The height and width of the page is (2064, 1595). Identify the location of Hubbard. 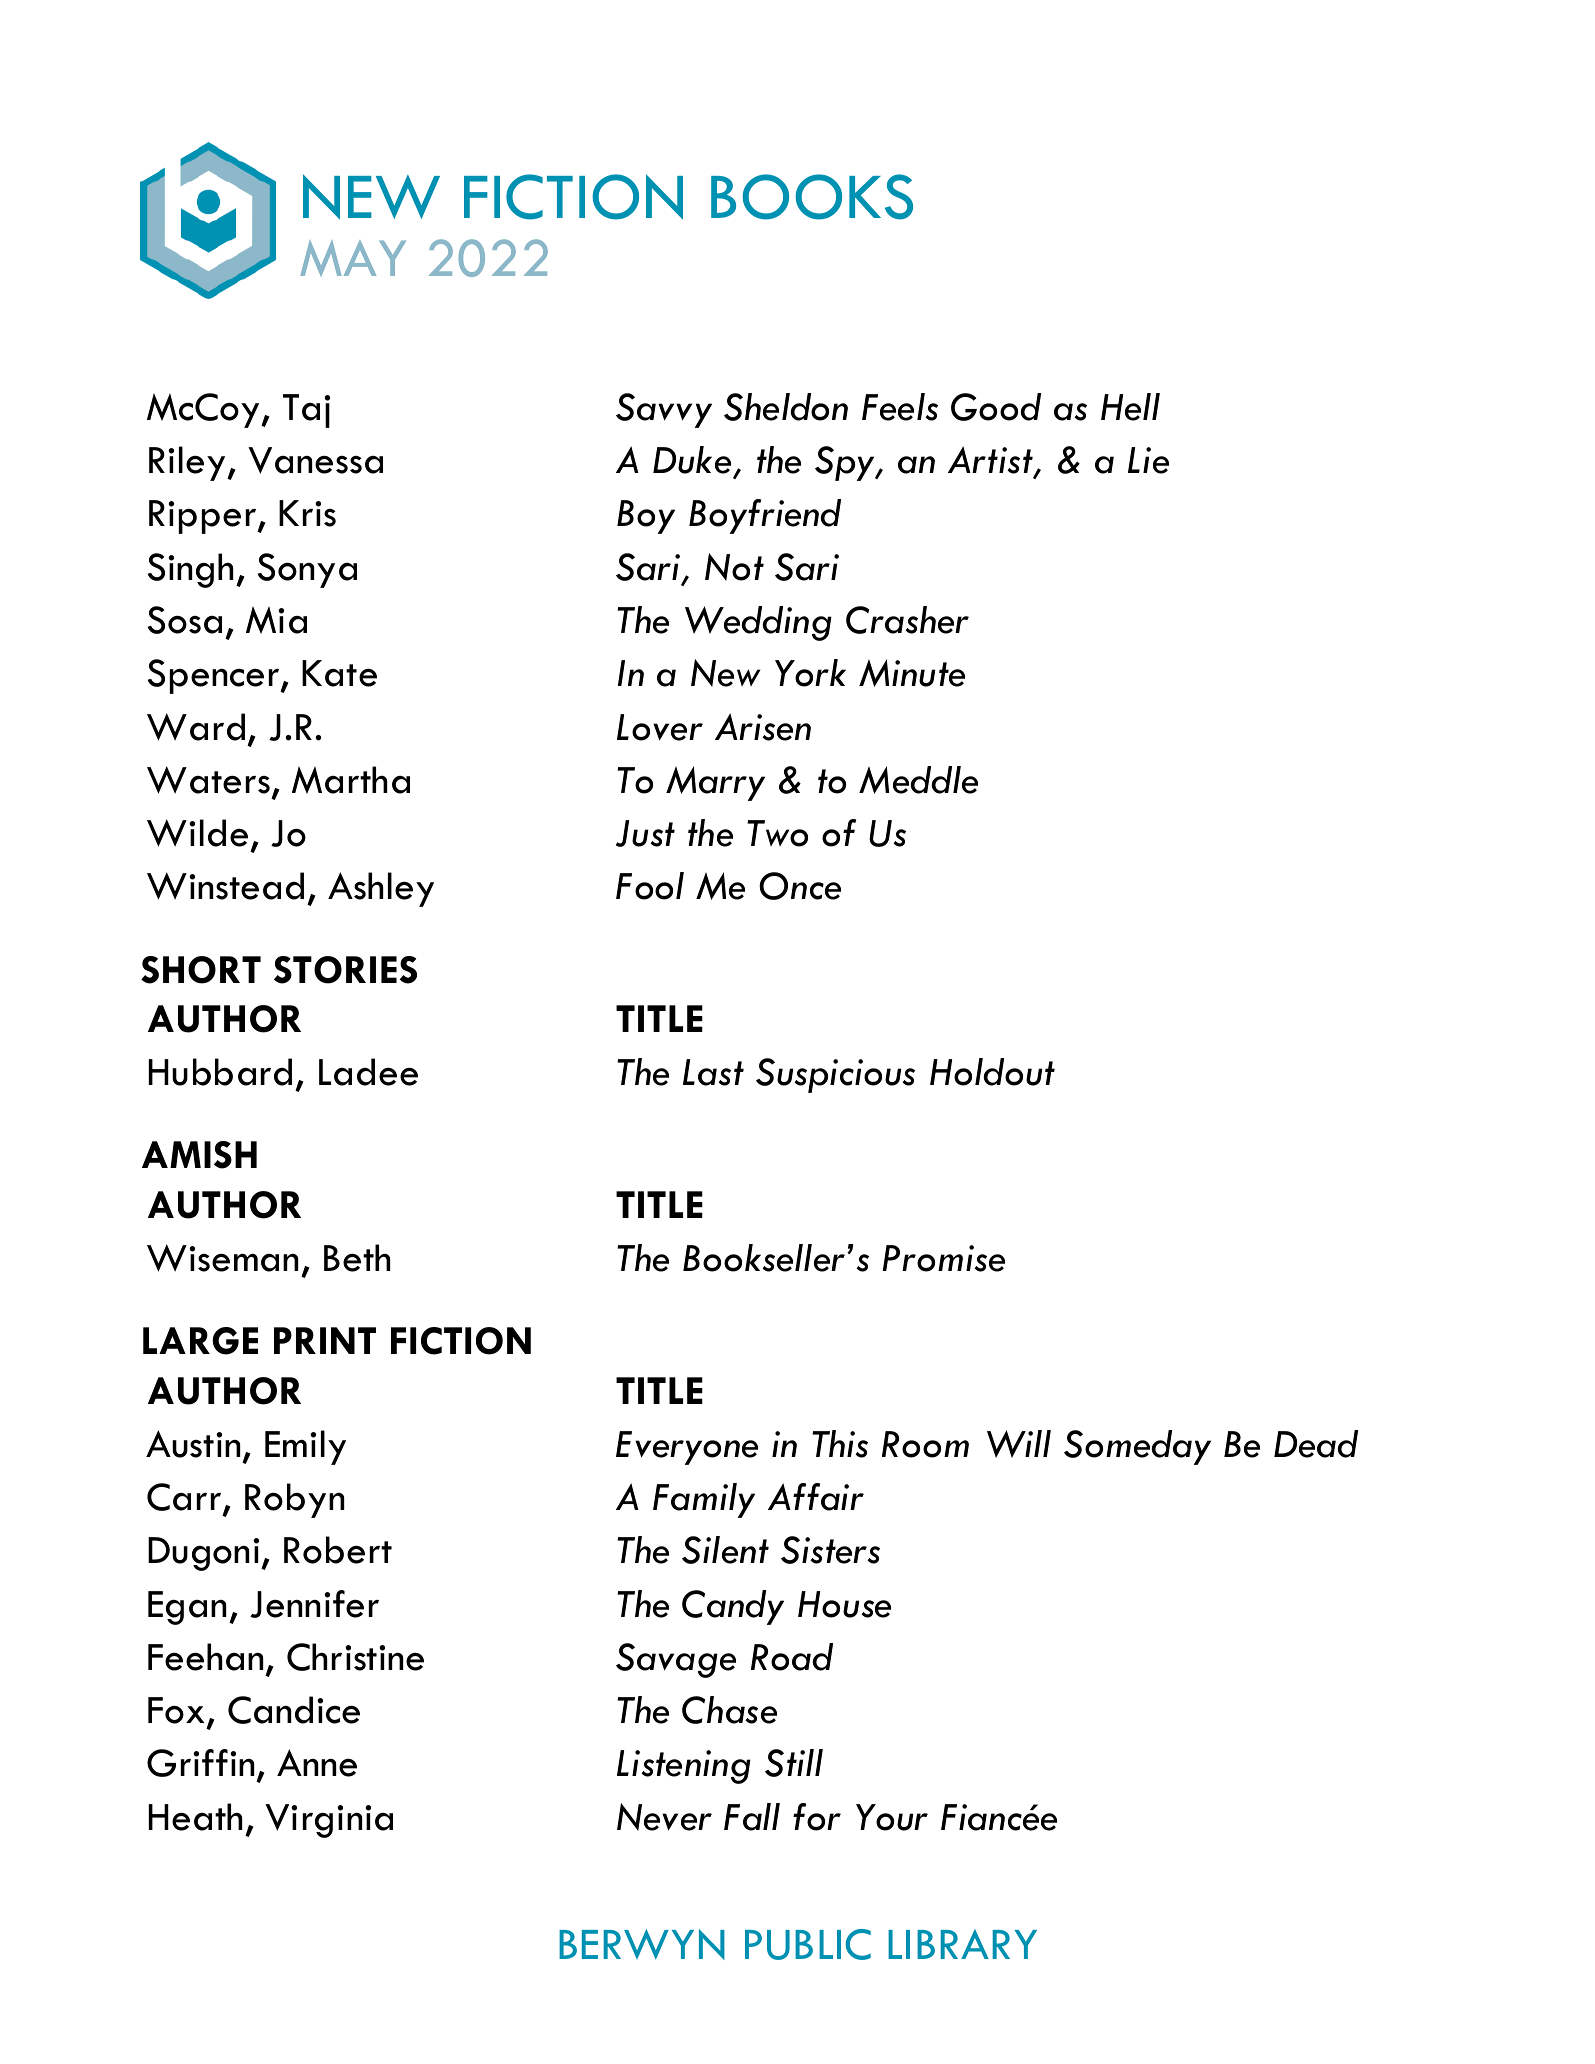
(220, 1072).
